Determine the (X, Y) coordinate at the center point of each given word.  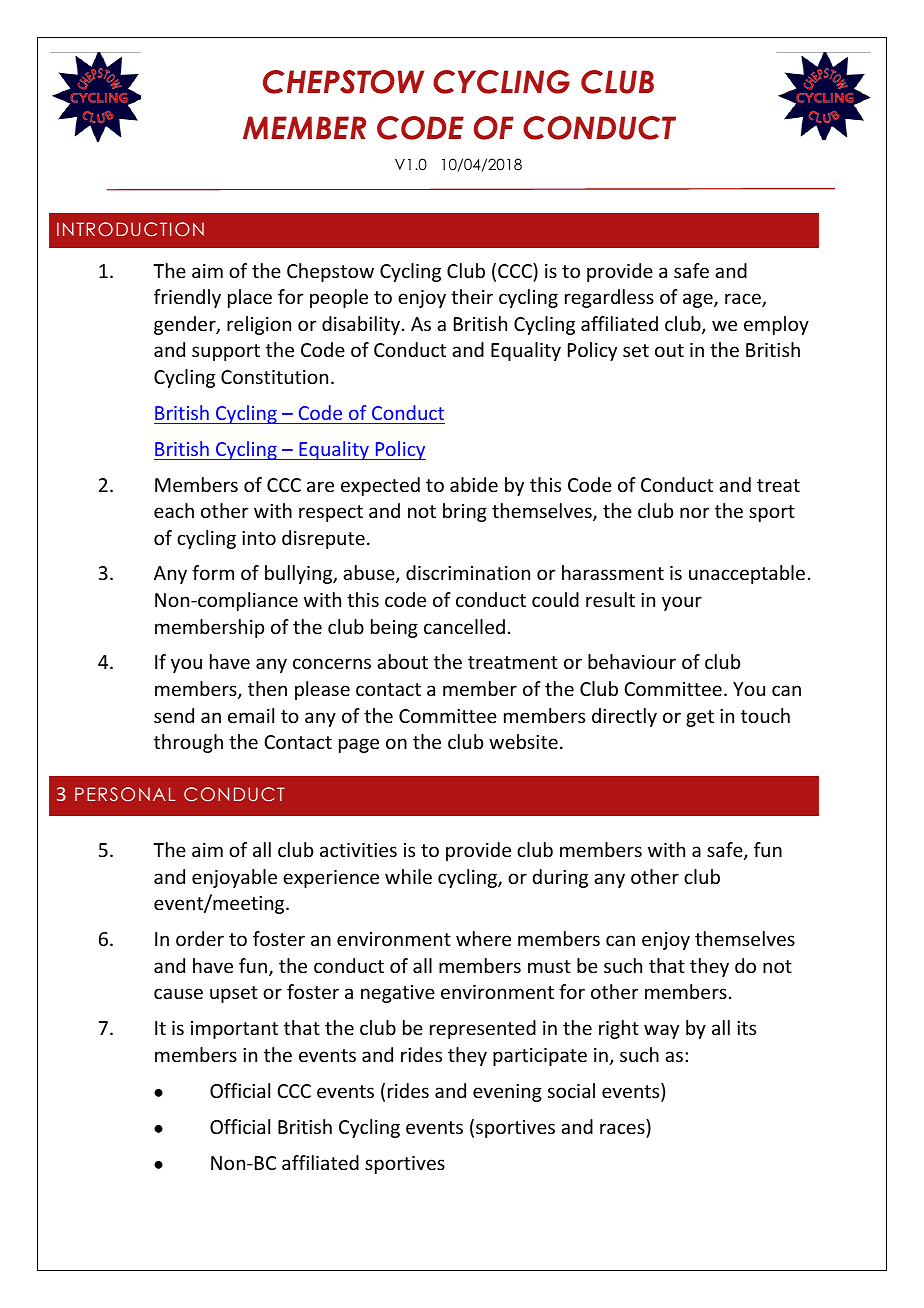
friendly (187, 298)
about (402, 661)
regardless (609, 298)
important (234, 1030)
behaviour (632, 661)
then (267, 688)
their (472, 296)
